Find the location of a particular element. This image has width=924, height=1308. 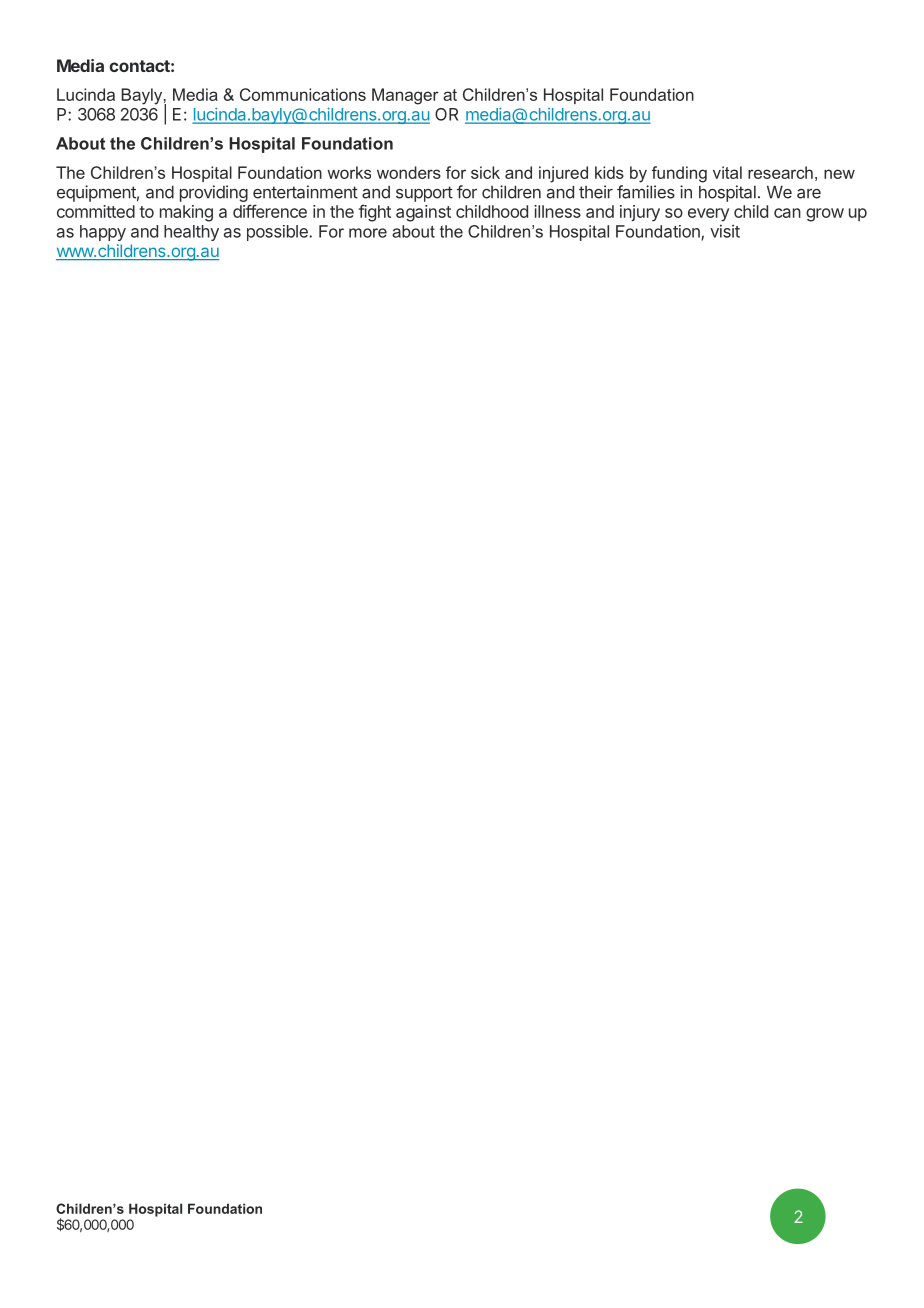

are is located at coordinates (809, 193).
